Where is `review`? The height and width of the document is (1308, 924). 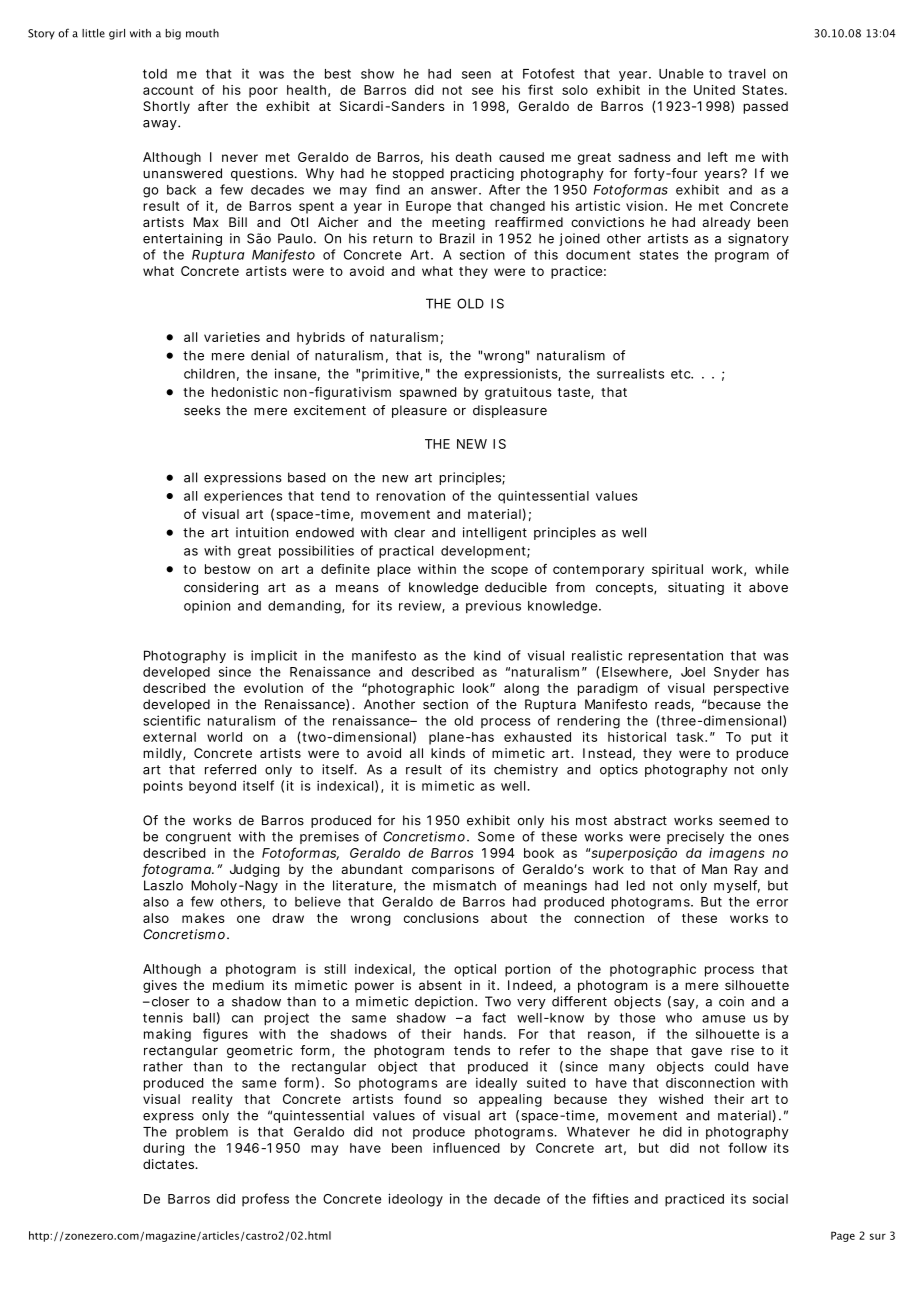
review is located at coordinates (422, 606).
